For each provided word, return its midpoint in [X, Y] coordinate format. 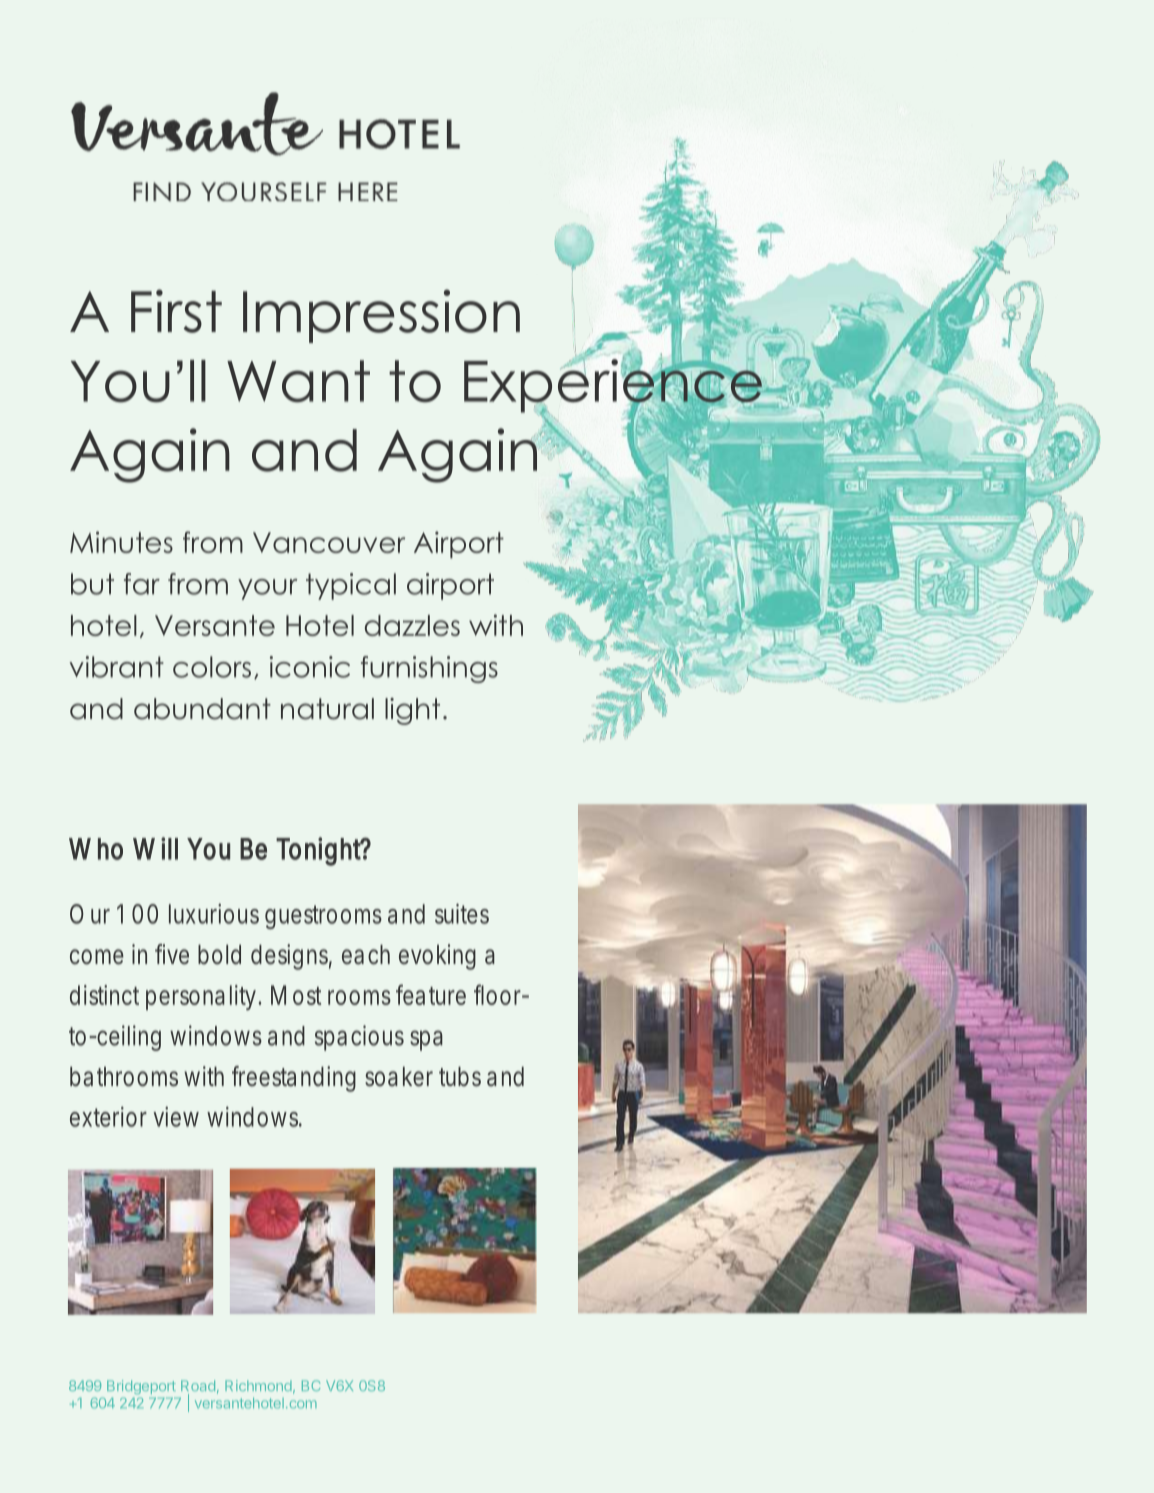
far [142, 584]
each [366, 955]
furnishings [429, 669]
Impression [381, 316]
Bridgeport [141, 1387]
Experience [614, 386]
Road [198, 1385]
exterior [108, 1116]
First [176, 311]
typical [351, 586]
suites [462, 913]
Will [155, 848]
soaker [399, 1077]
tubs [460, 1077]
